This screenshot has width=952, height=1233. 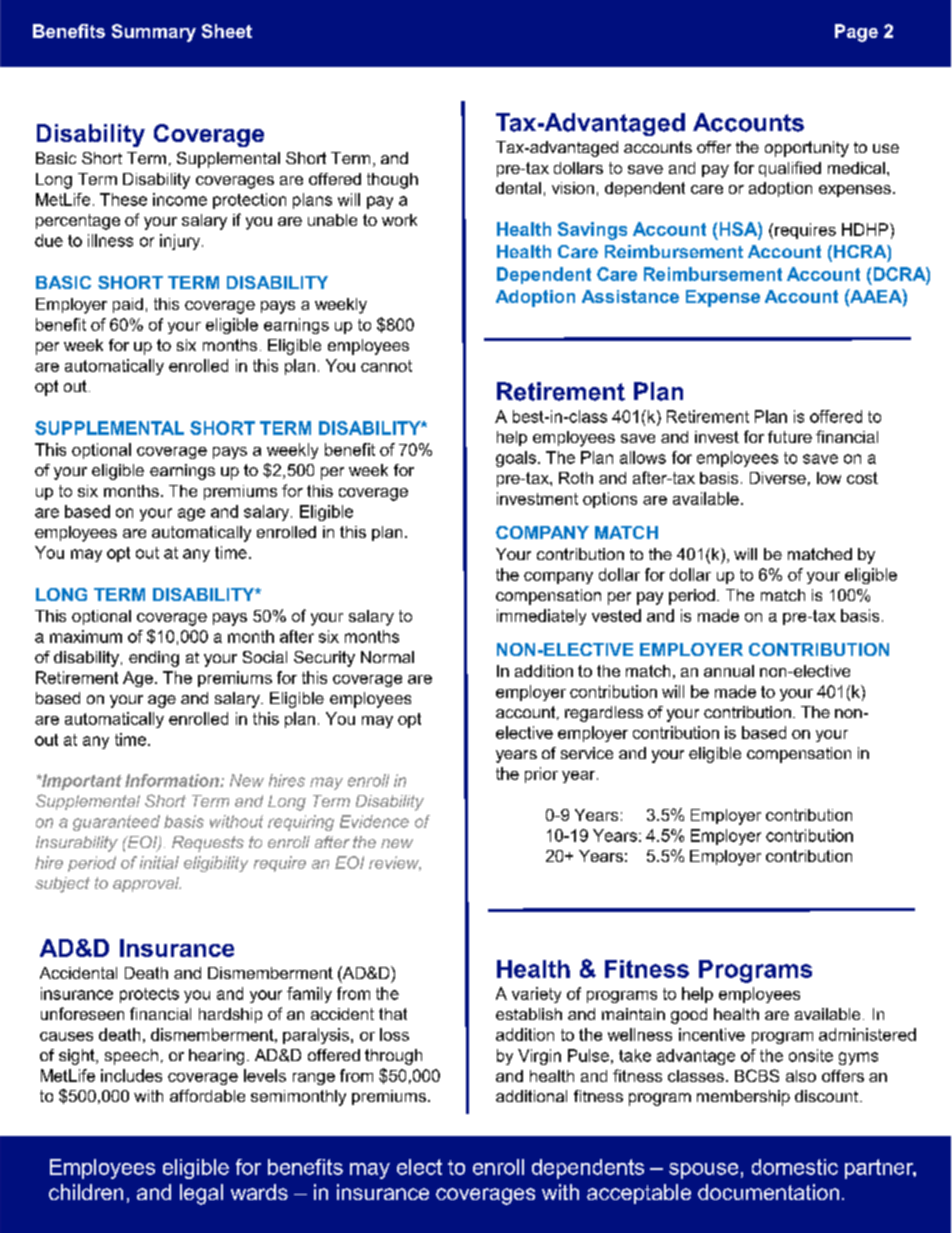 I want to click on legal, so click(x=201, y=1194).
